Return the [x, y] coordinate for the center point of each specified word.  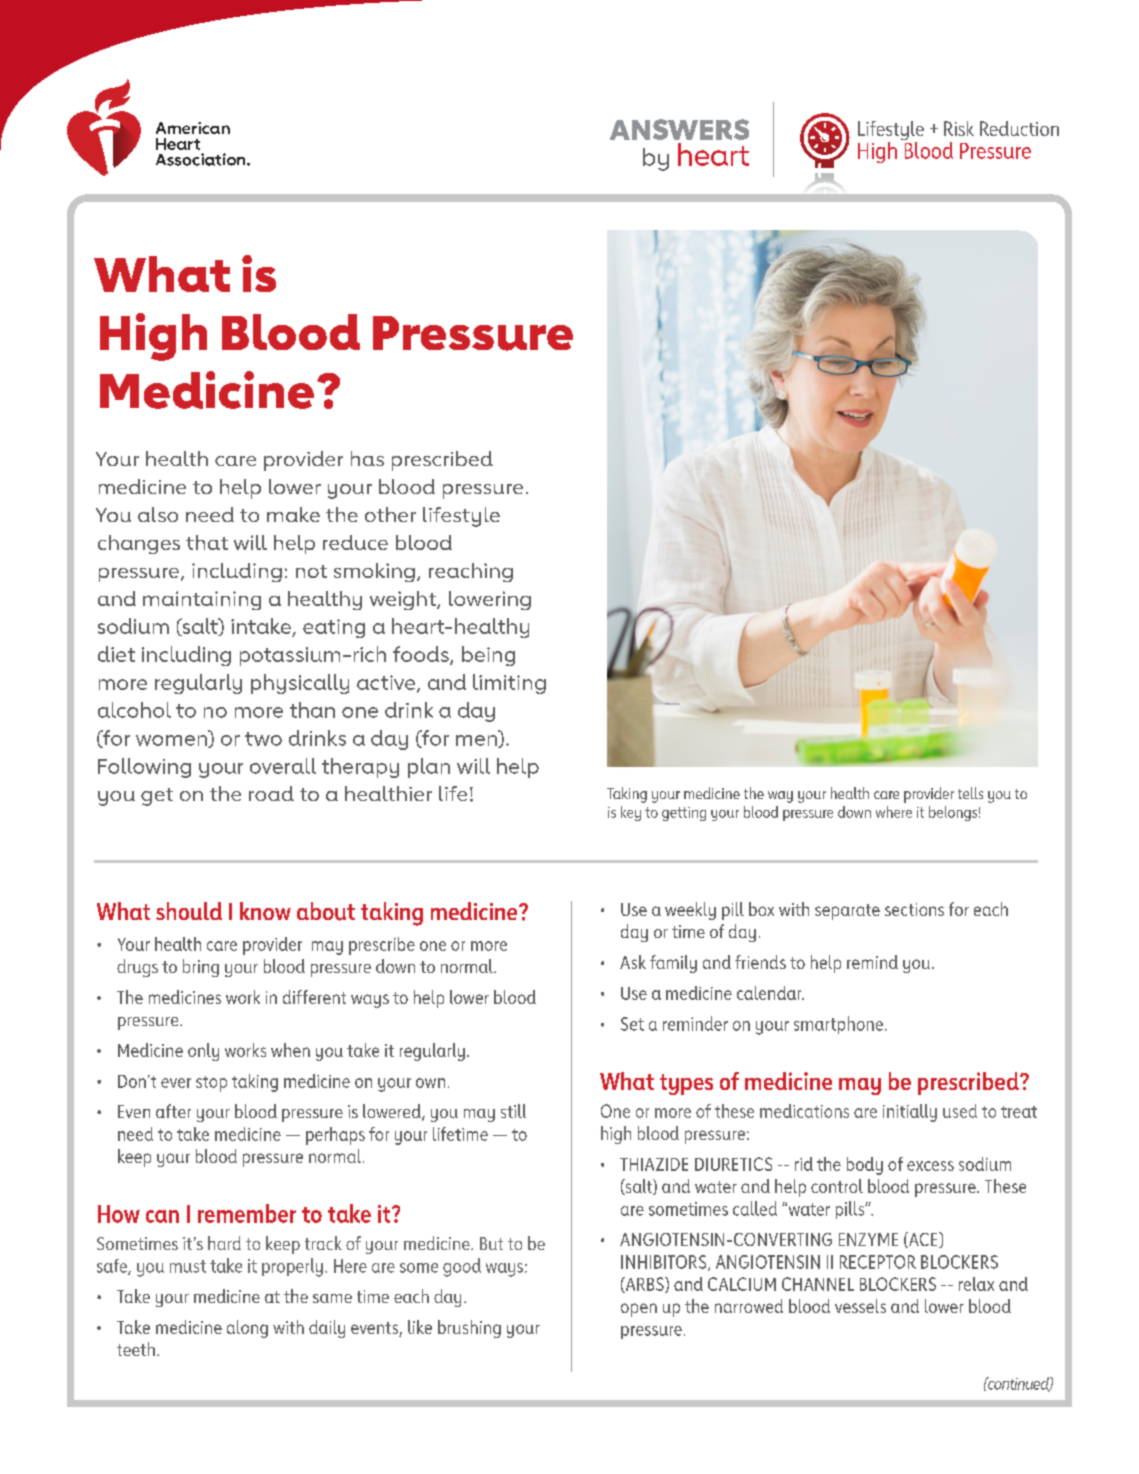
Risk [959, 128]
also [158, 514]
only [203, 1052]
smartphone [838, 1025]
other [390, 514]
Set [632, 1024]
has [367, 458]
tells [970, 793]
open [639, 1310]
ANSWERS [679, 129]
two [263, 739]
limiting [509, 684]
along [247, 1329]
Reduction [1019, 128]
